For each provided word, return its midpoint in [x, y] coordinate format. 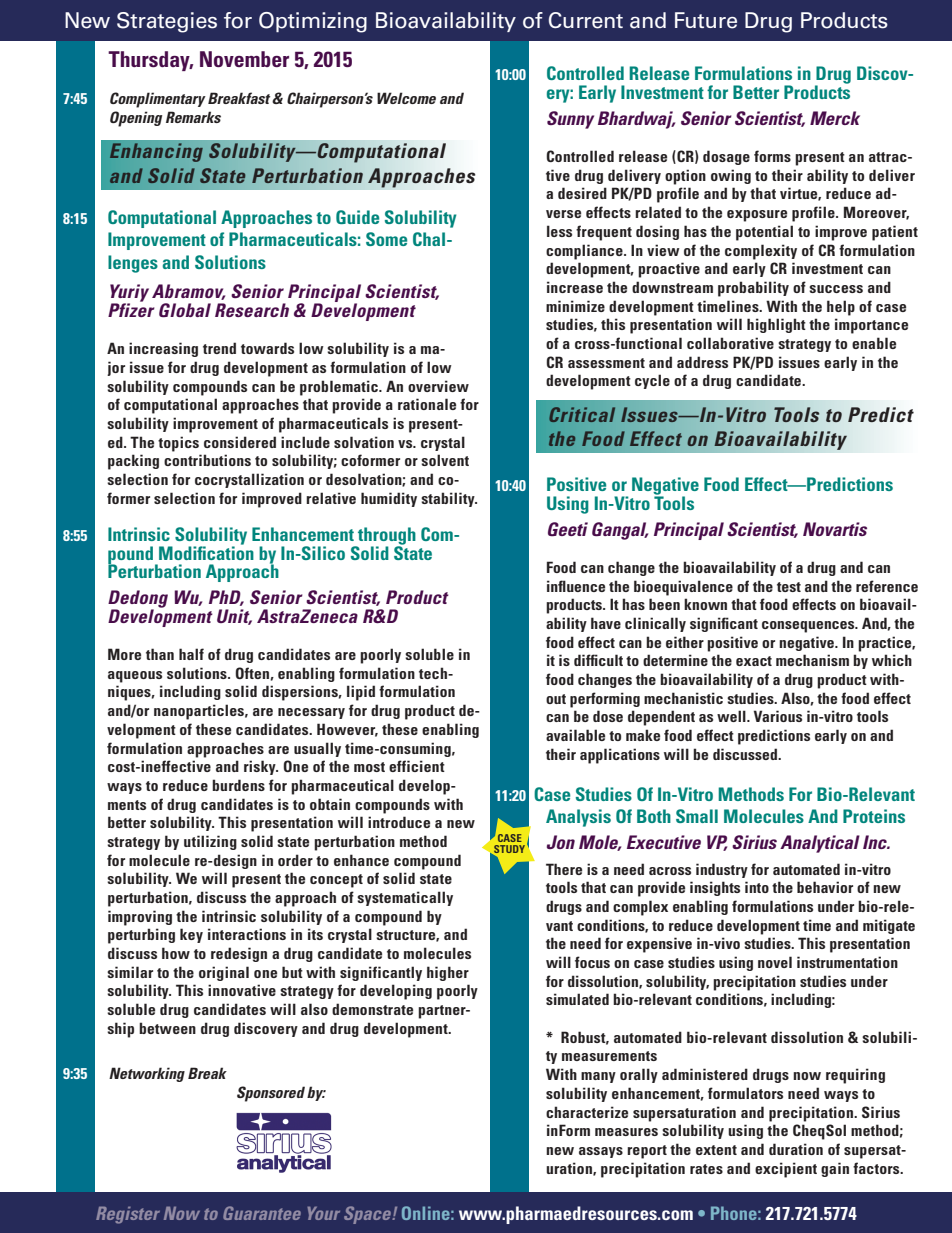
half [191, 654]
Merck [835, 118]
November [244, 59]
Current [586, 20]
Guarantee [262, 1213]
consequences [809, 627]
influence [576, 586]
